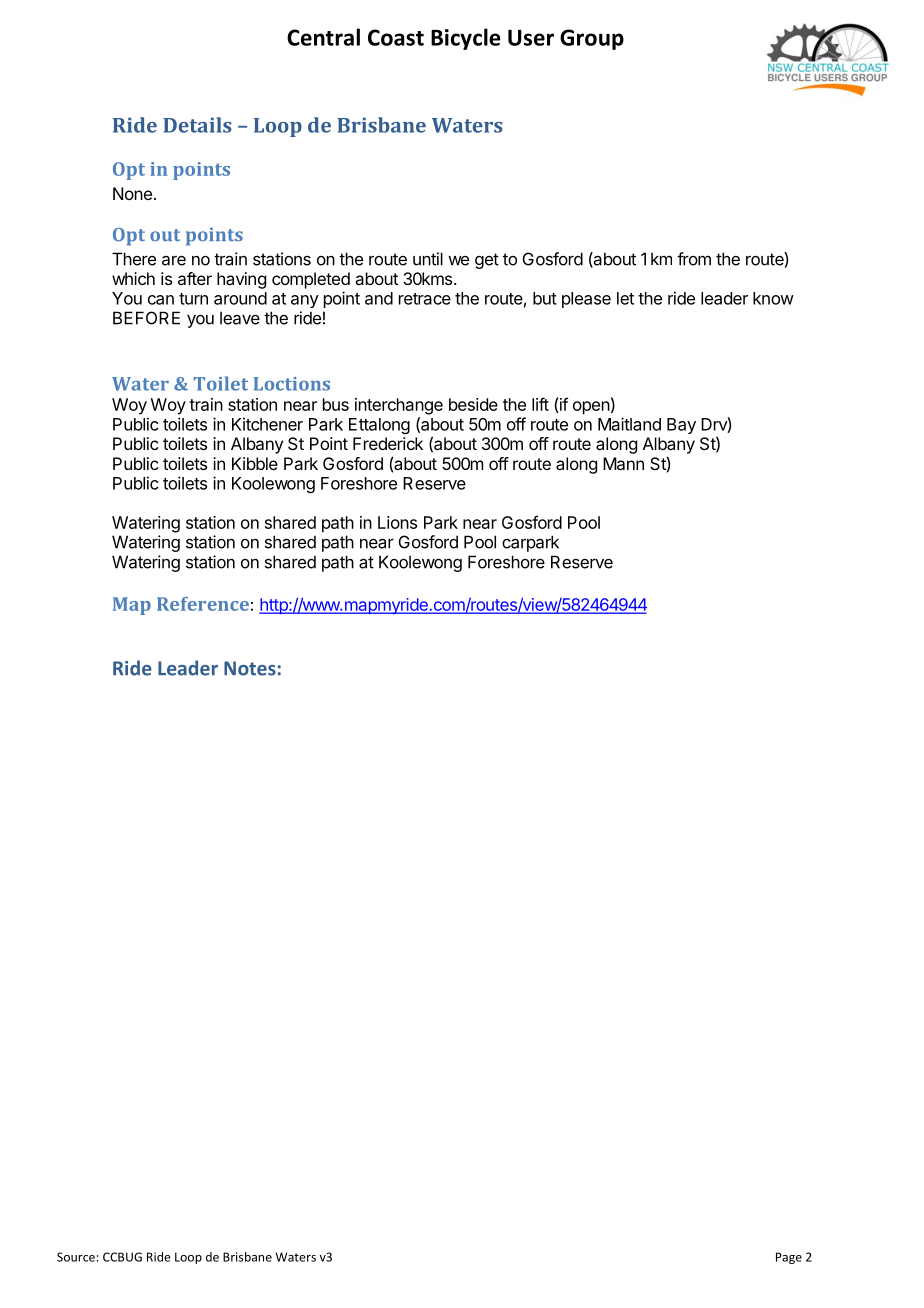 The height and width of the screenshot is (1308, 924). I want to click on Source, so click(76, 1257).
